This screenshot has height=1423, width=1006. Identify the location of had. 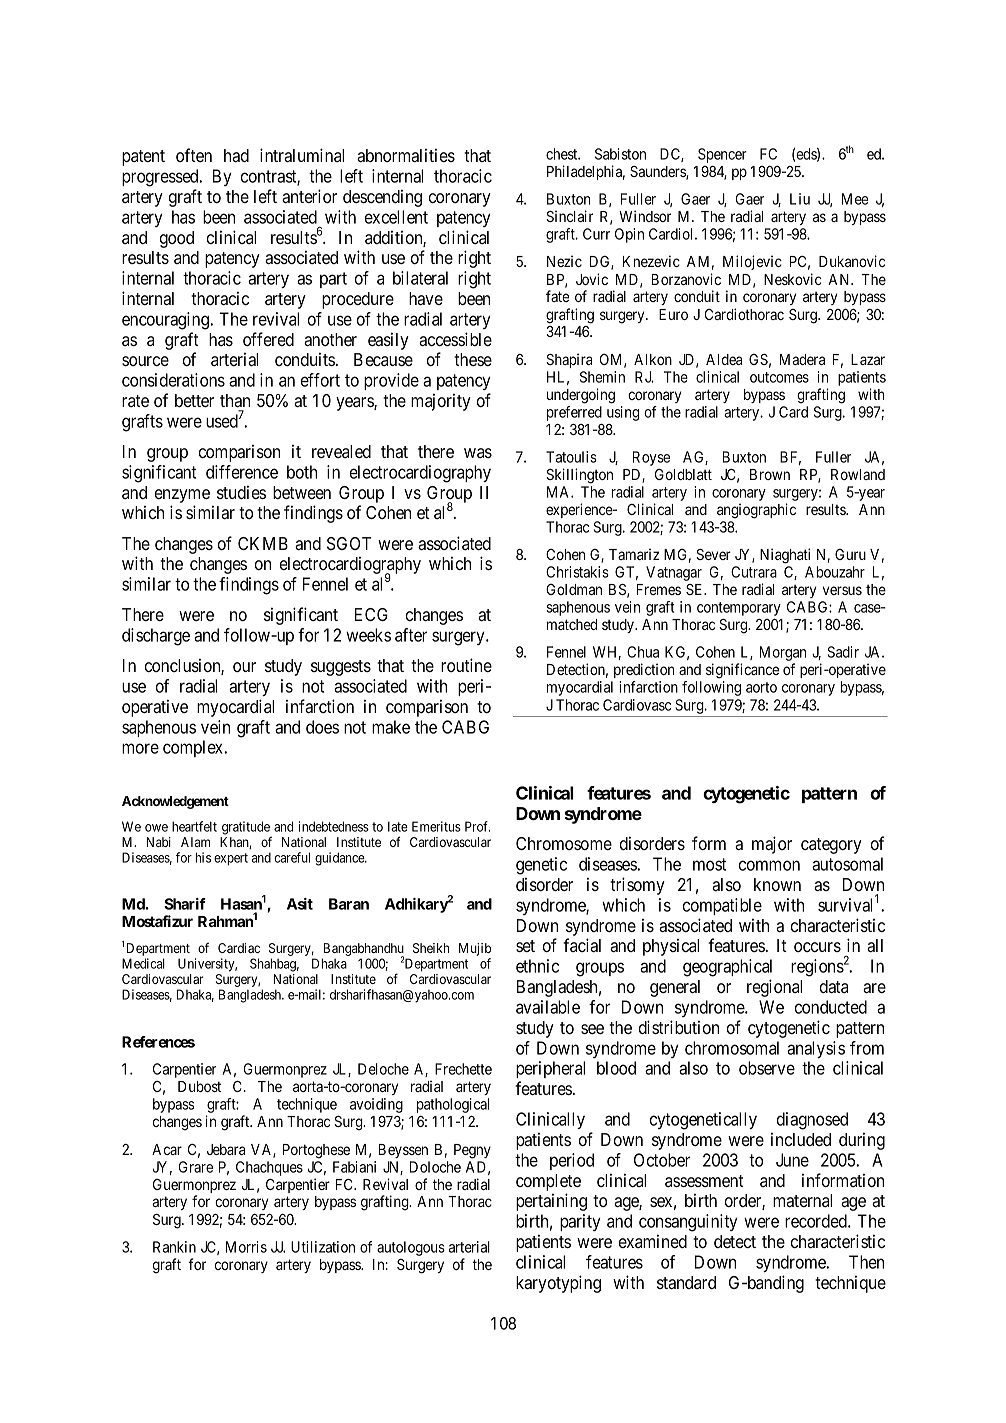
(236, 155).
